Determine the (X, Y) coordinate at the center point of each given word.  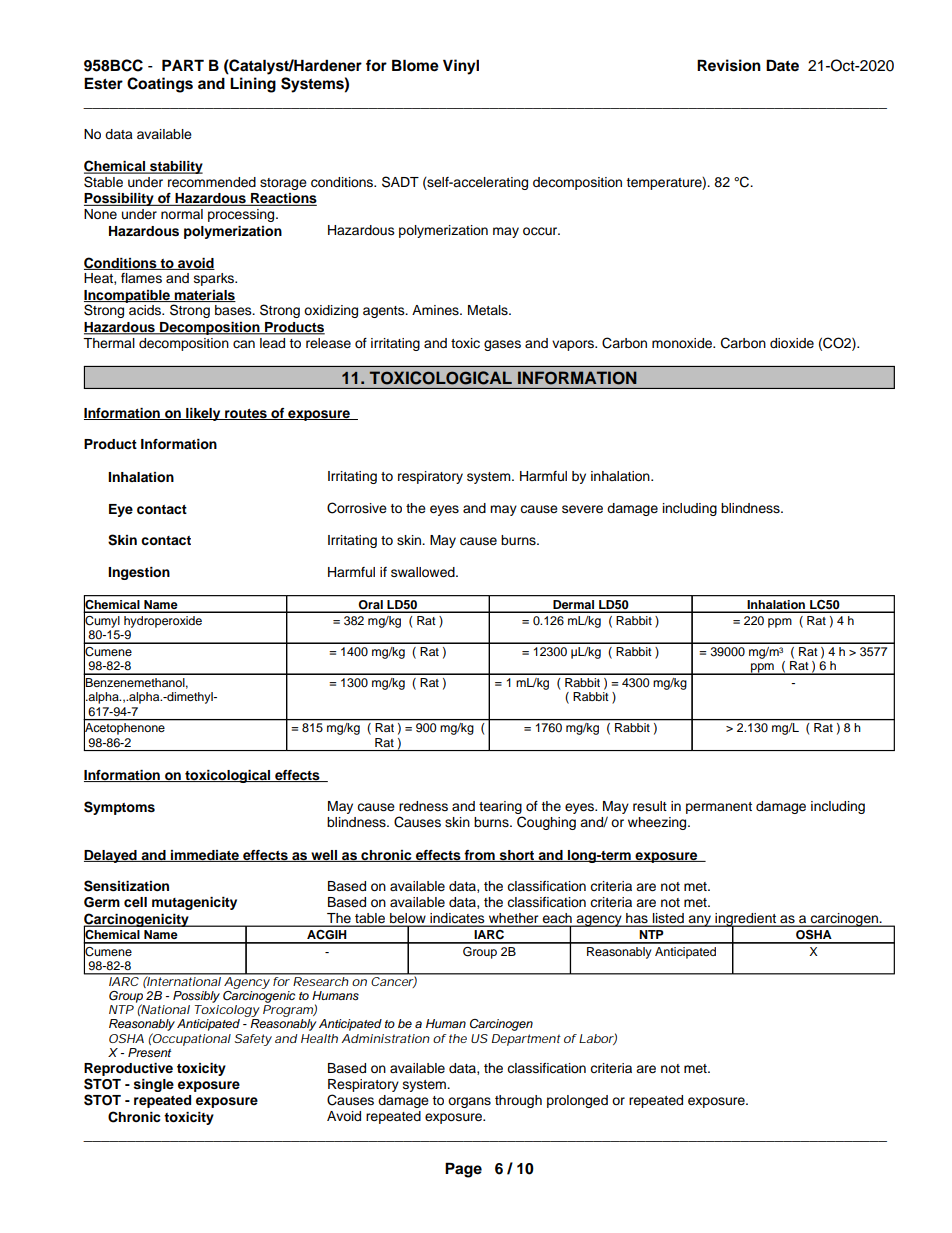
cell (135, 902)
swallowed (424, 572)
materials (204, 296)
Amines (436, 310)
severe (582, 509)
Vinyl (461, 67)
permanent (719, 808)
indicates (457, 919)
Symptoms (119, 808)
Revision (729, 65)
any (700, 921)
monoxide (683, 343)
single (154, 1085)
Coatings (160, 85)
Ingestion (139, 573)
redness (423, 806)
